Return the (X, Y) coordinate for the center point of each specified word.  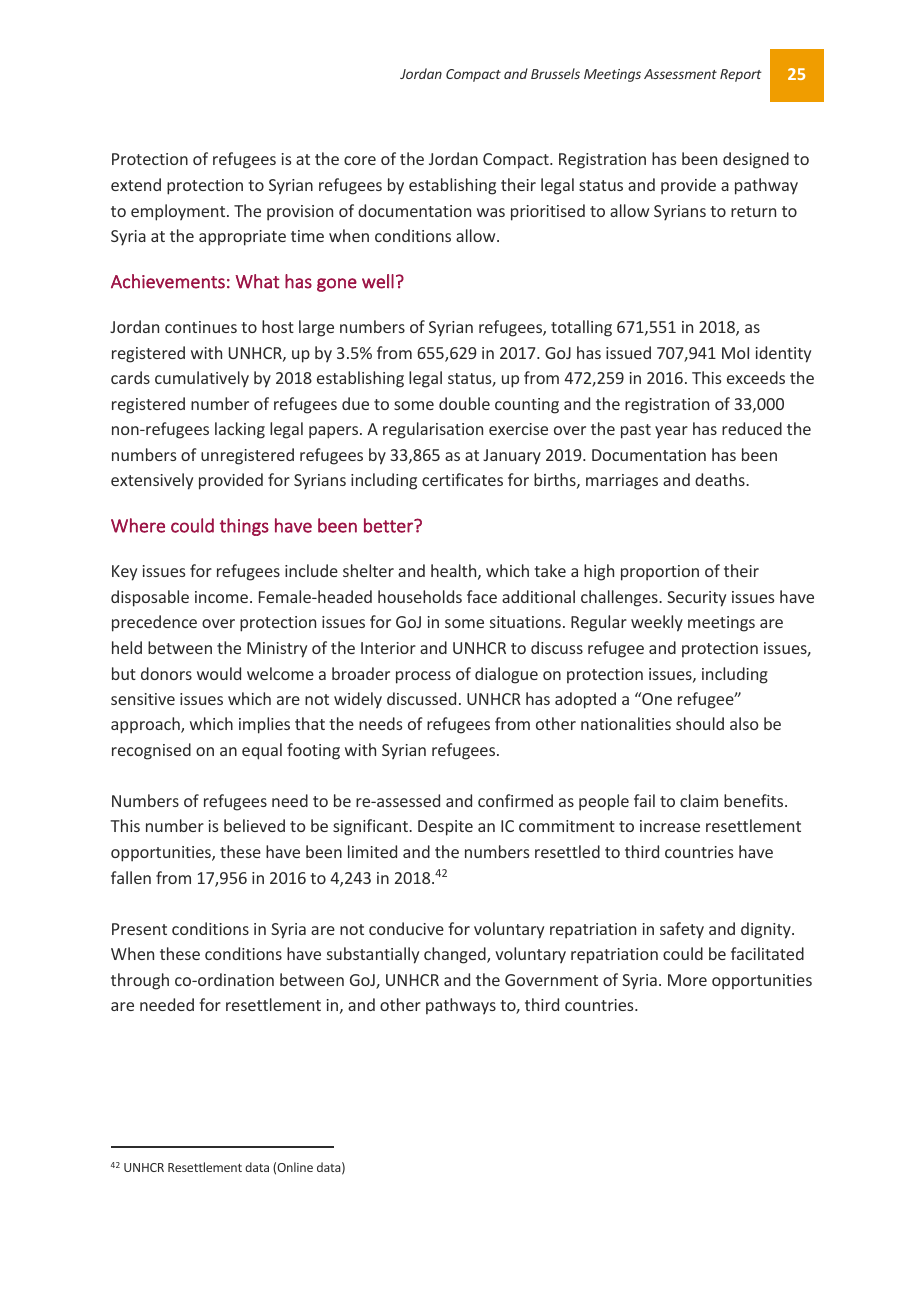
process (423, 677)
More (687, 980)
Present (139, 929)
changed (456, 955)
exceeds (756, 377)
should (700, 723)
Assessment (680, 74)
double (464, 403)
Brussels (555, 73)
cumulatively (202, 379)
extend (136, 184)
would (219, 673)
